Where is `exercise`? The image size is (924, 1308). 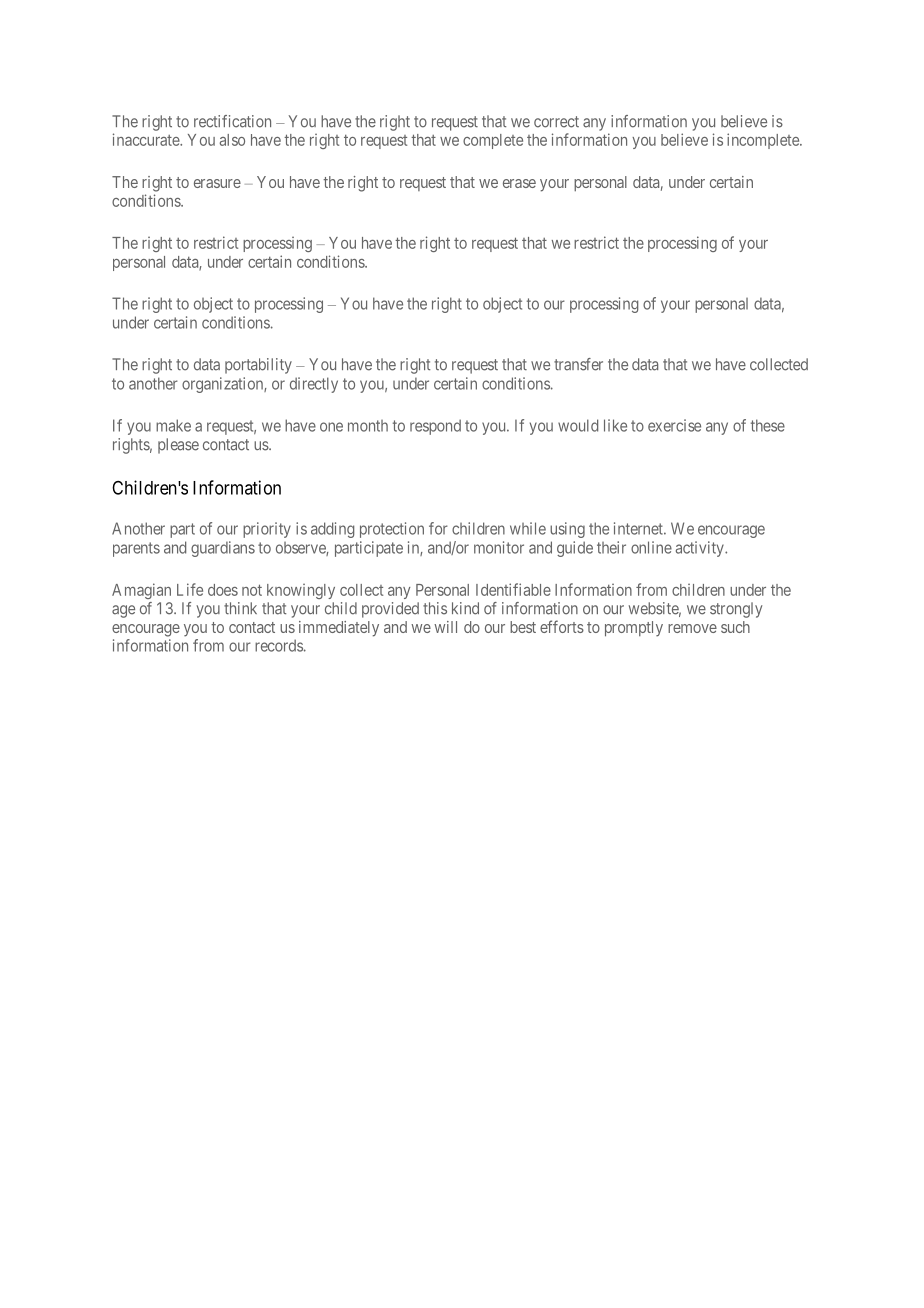
exercise is located at coordinates (674, 425).
